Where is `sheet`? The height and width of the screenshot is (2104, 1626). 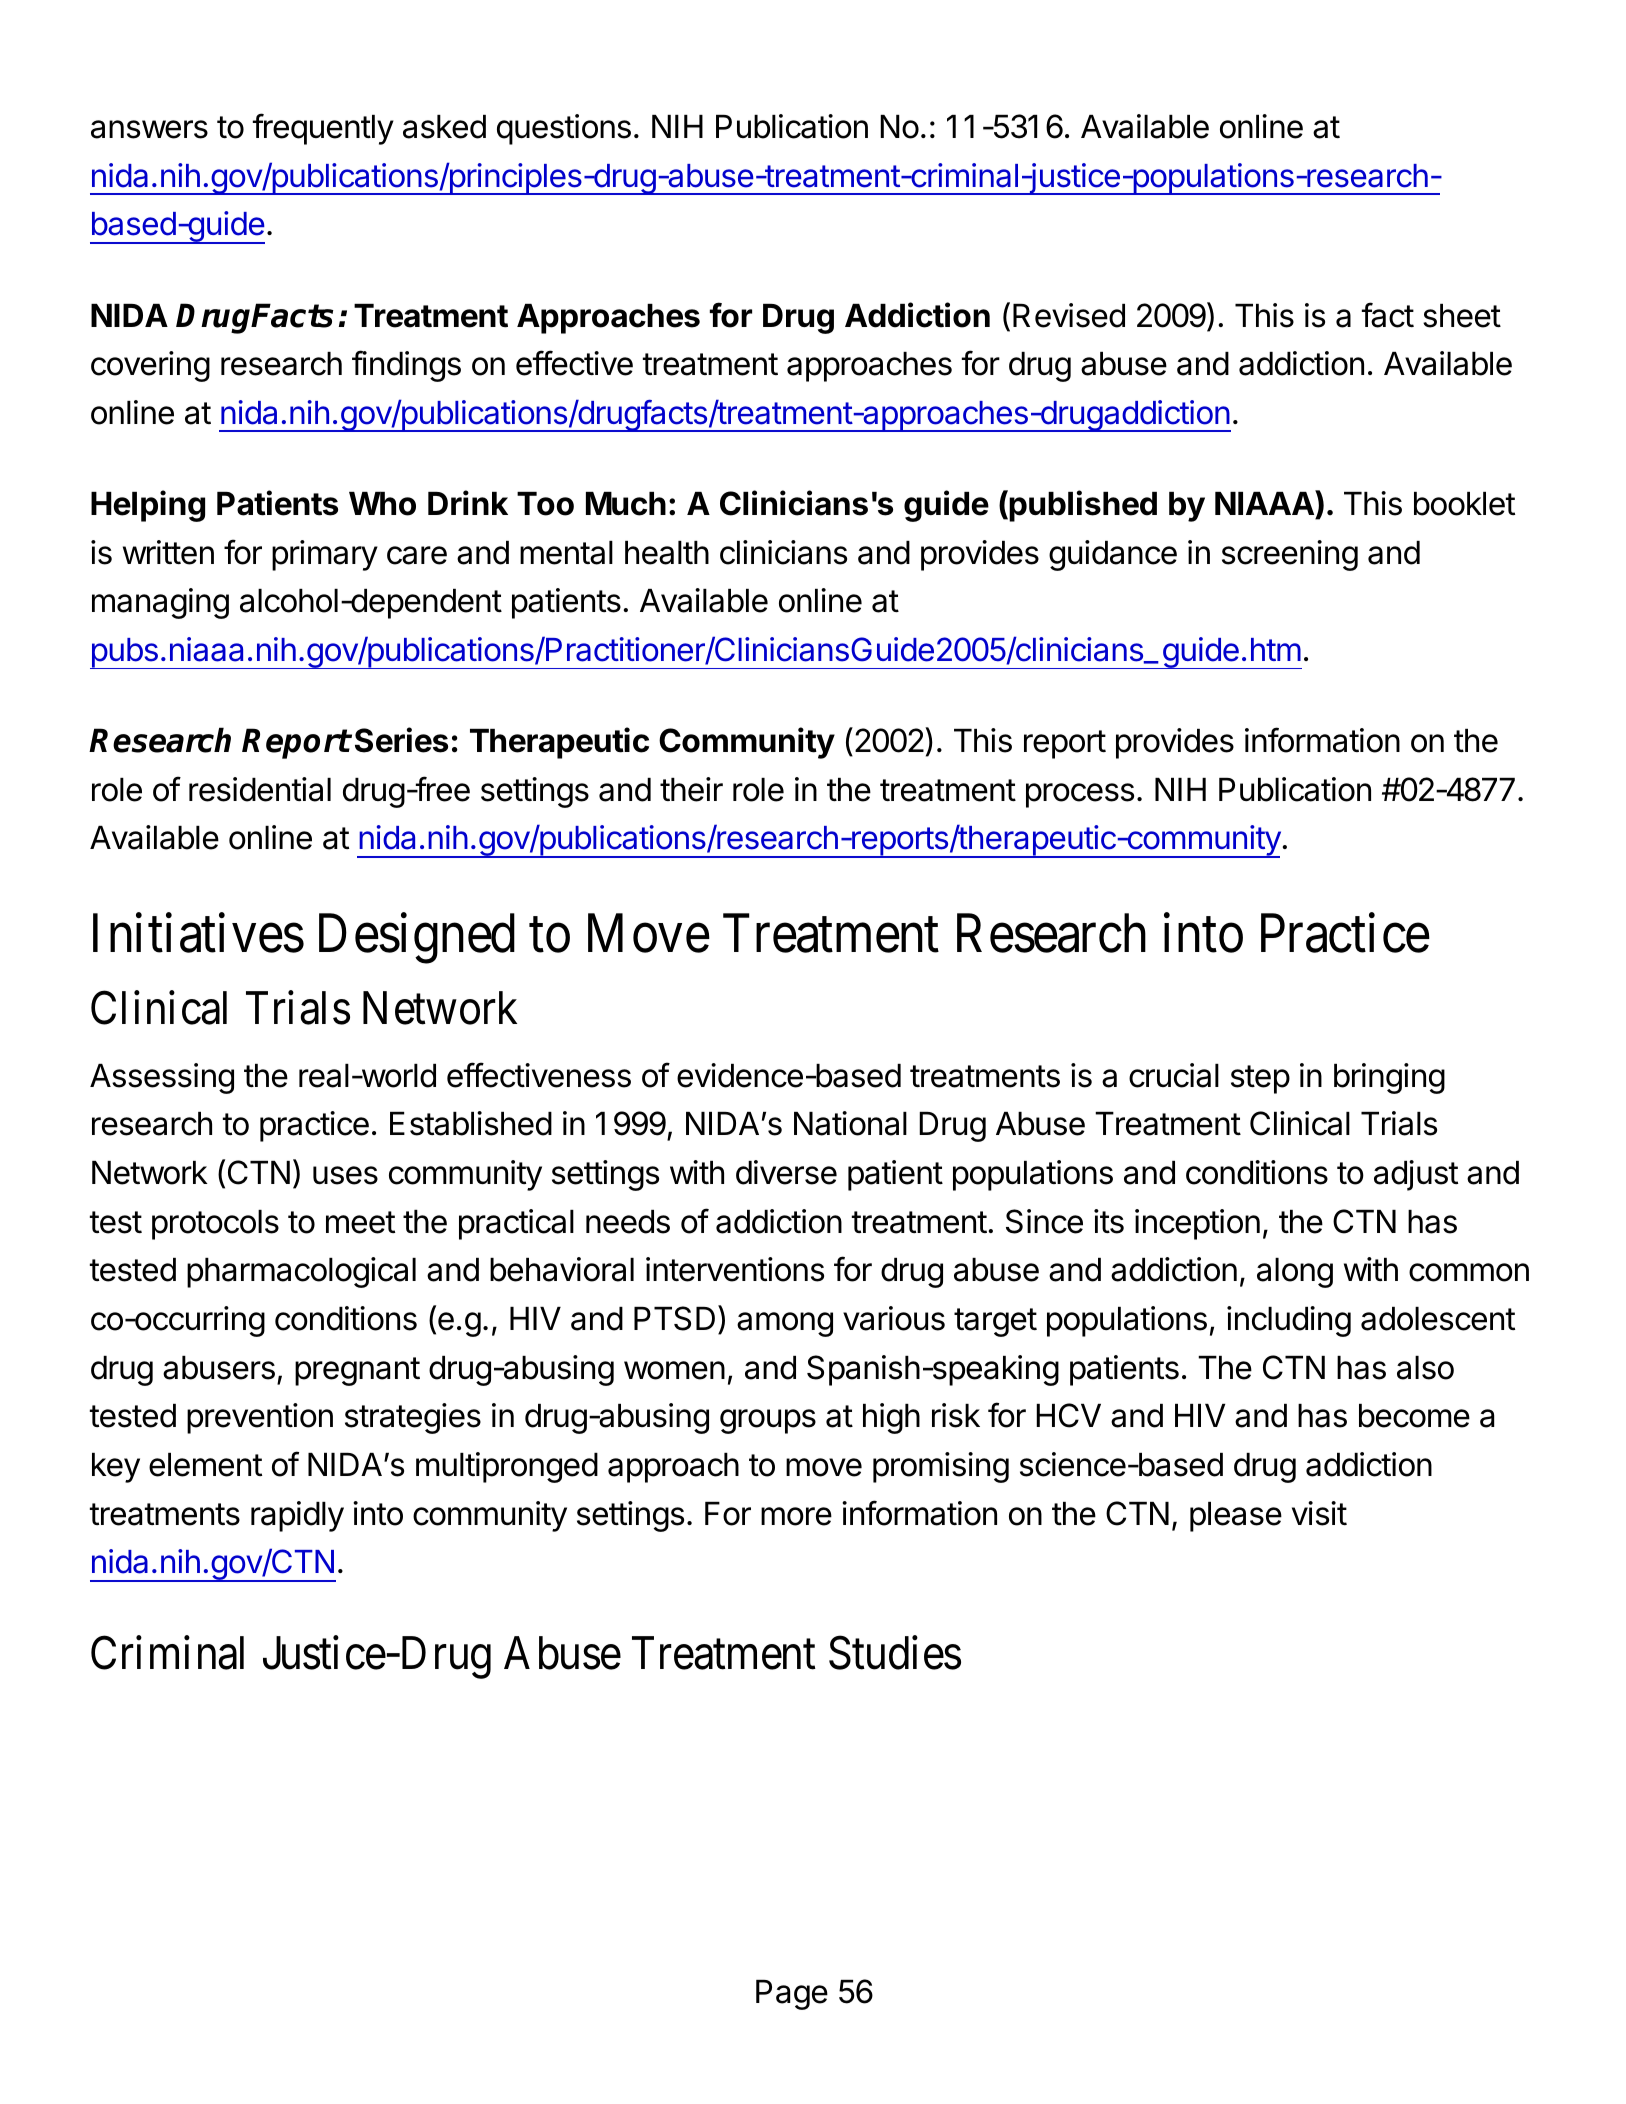
sheet is located at coordinates (1462, 316).
